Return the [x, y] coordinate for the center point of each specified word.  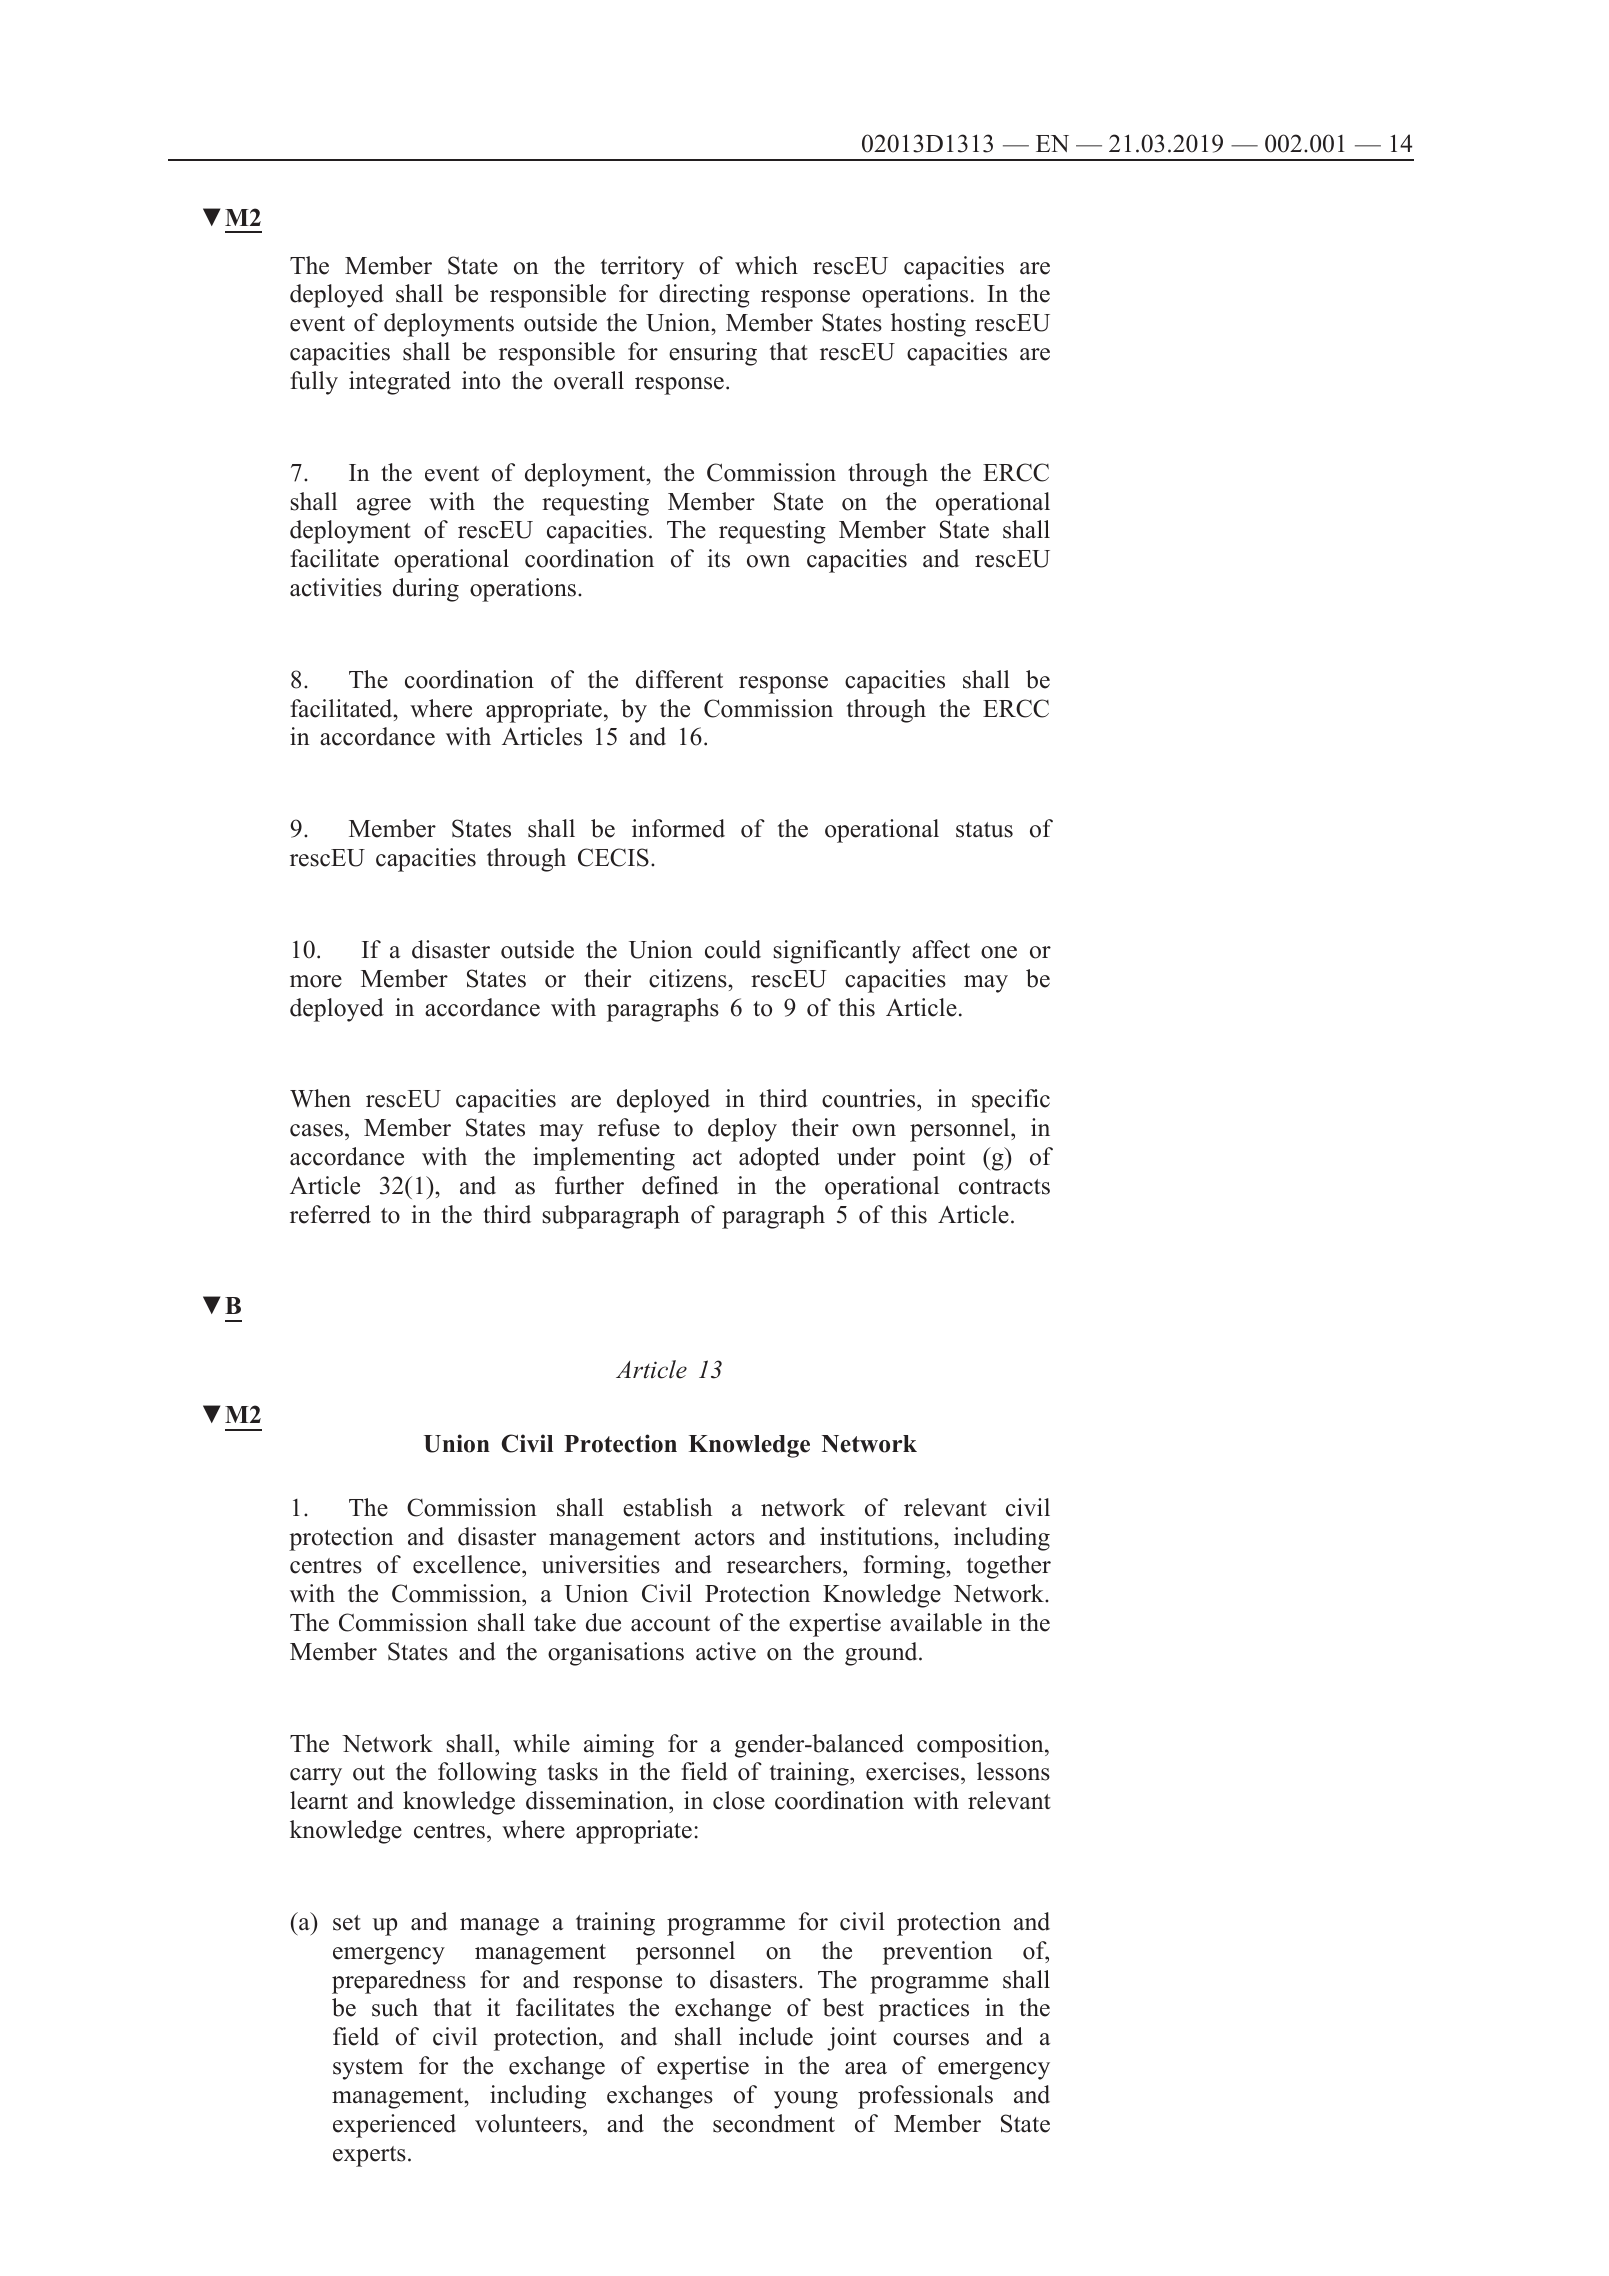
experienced [394, 2126]
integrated [400, 383]
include [776, 2036]
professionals [925, 2097]
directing [704, 296]
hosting [928, 325]
